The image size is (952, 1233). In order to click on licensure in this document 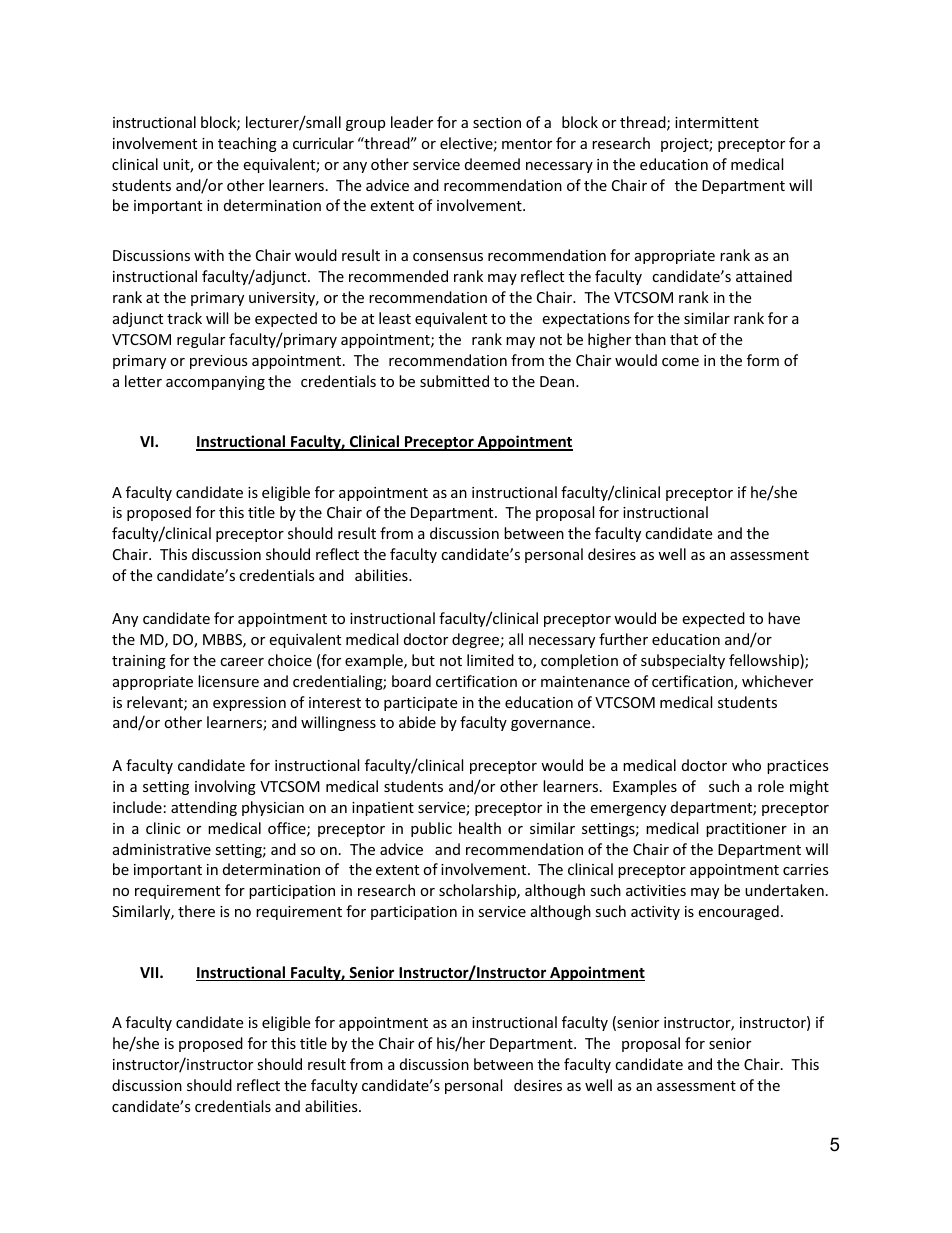, I will do `click(228, 681)`.
